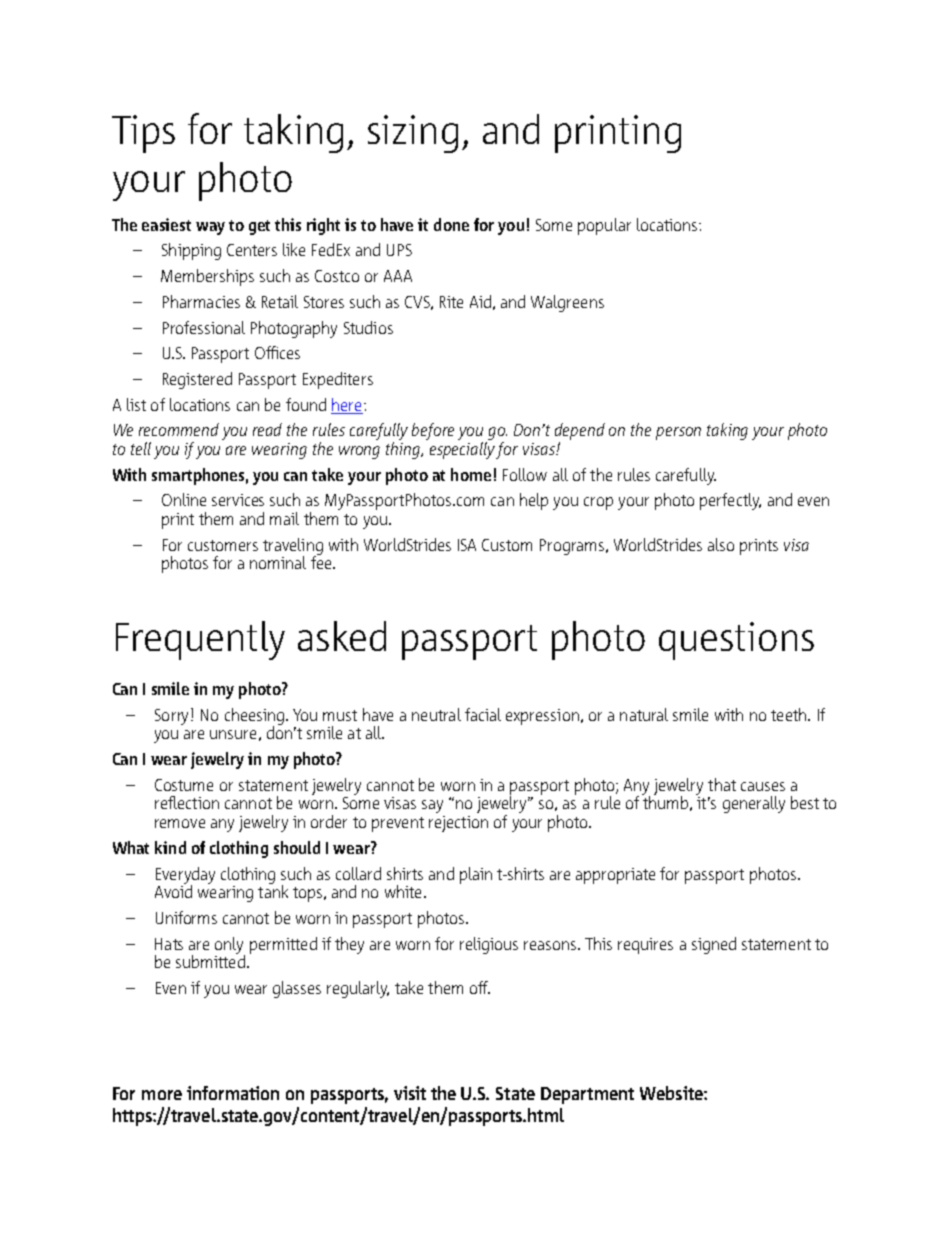 This page has height=1233, width=952. What do you see at coordinates (197, 380) in the page?
I see `Registered` at bounding box center [197, 380].
